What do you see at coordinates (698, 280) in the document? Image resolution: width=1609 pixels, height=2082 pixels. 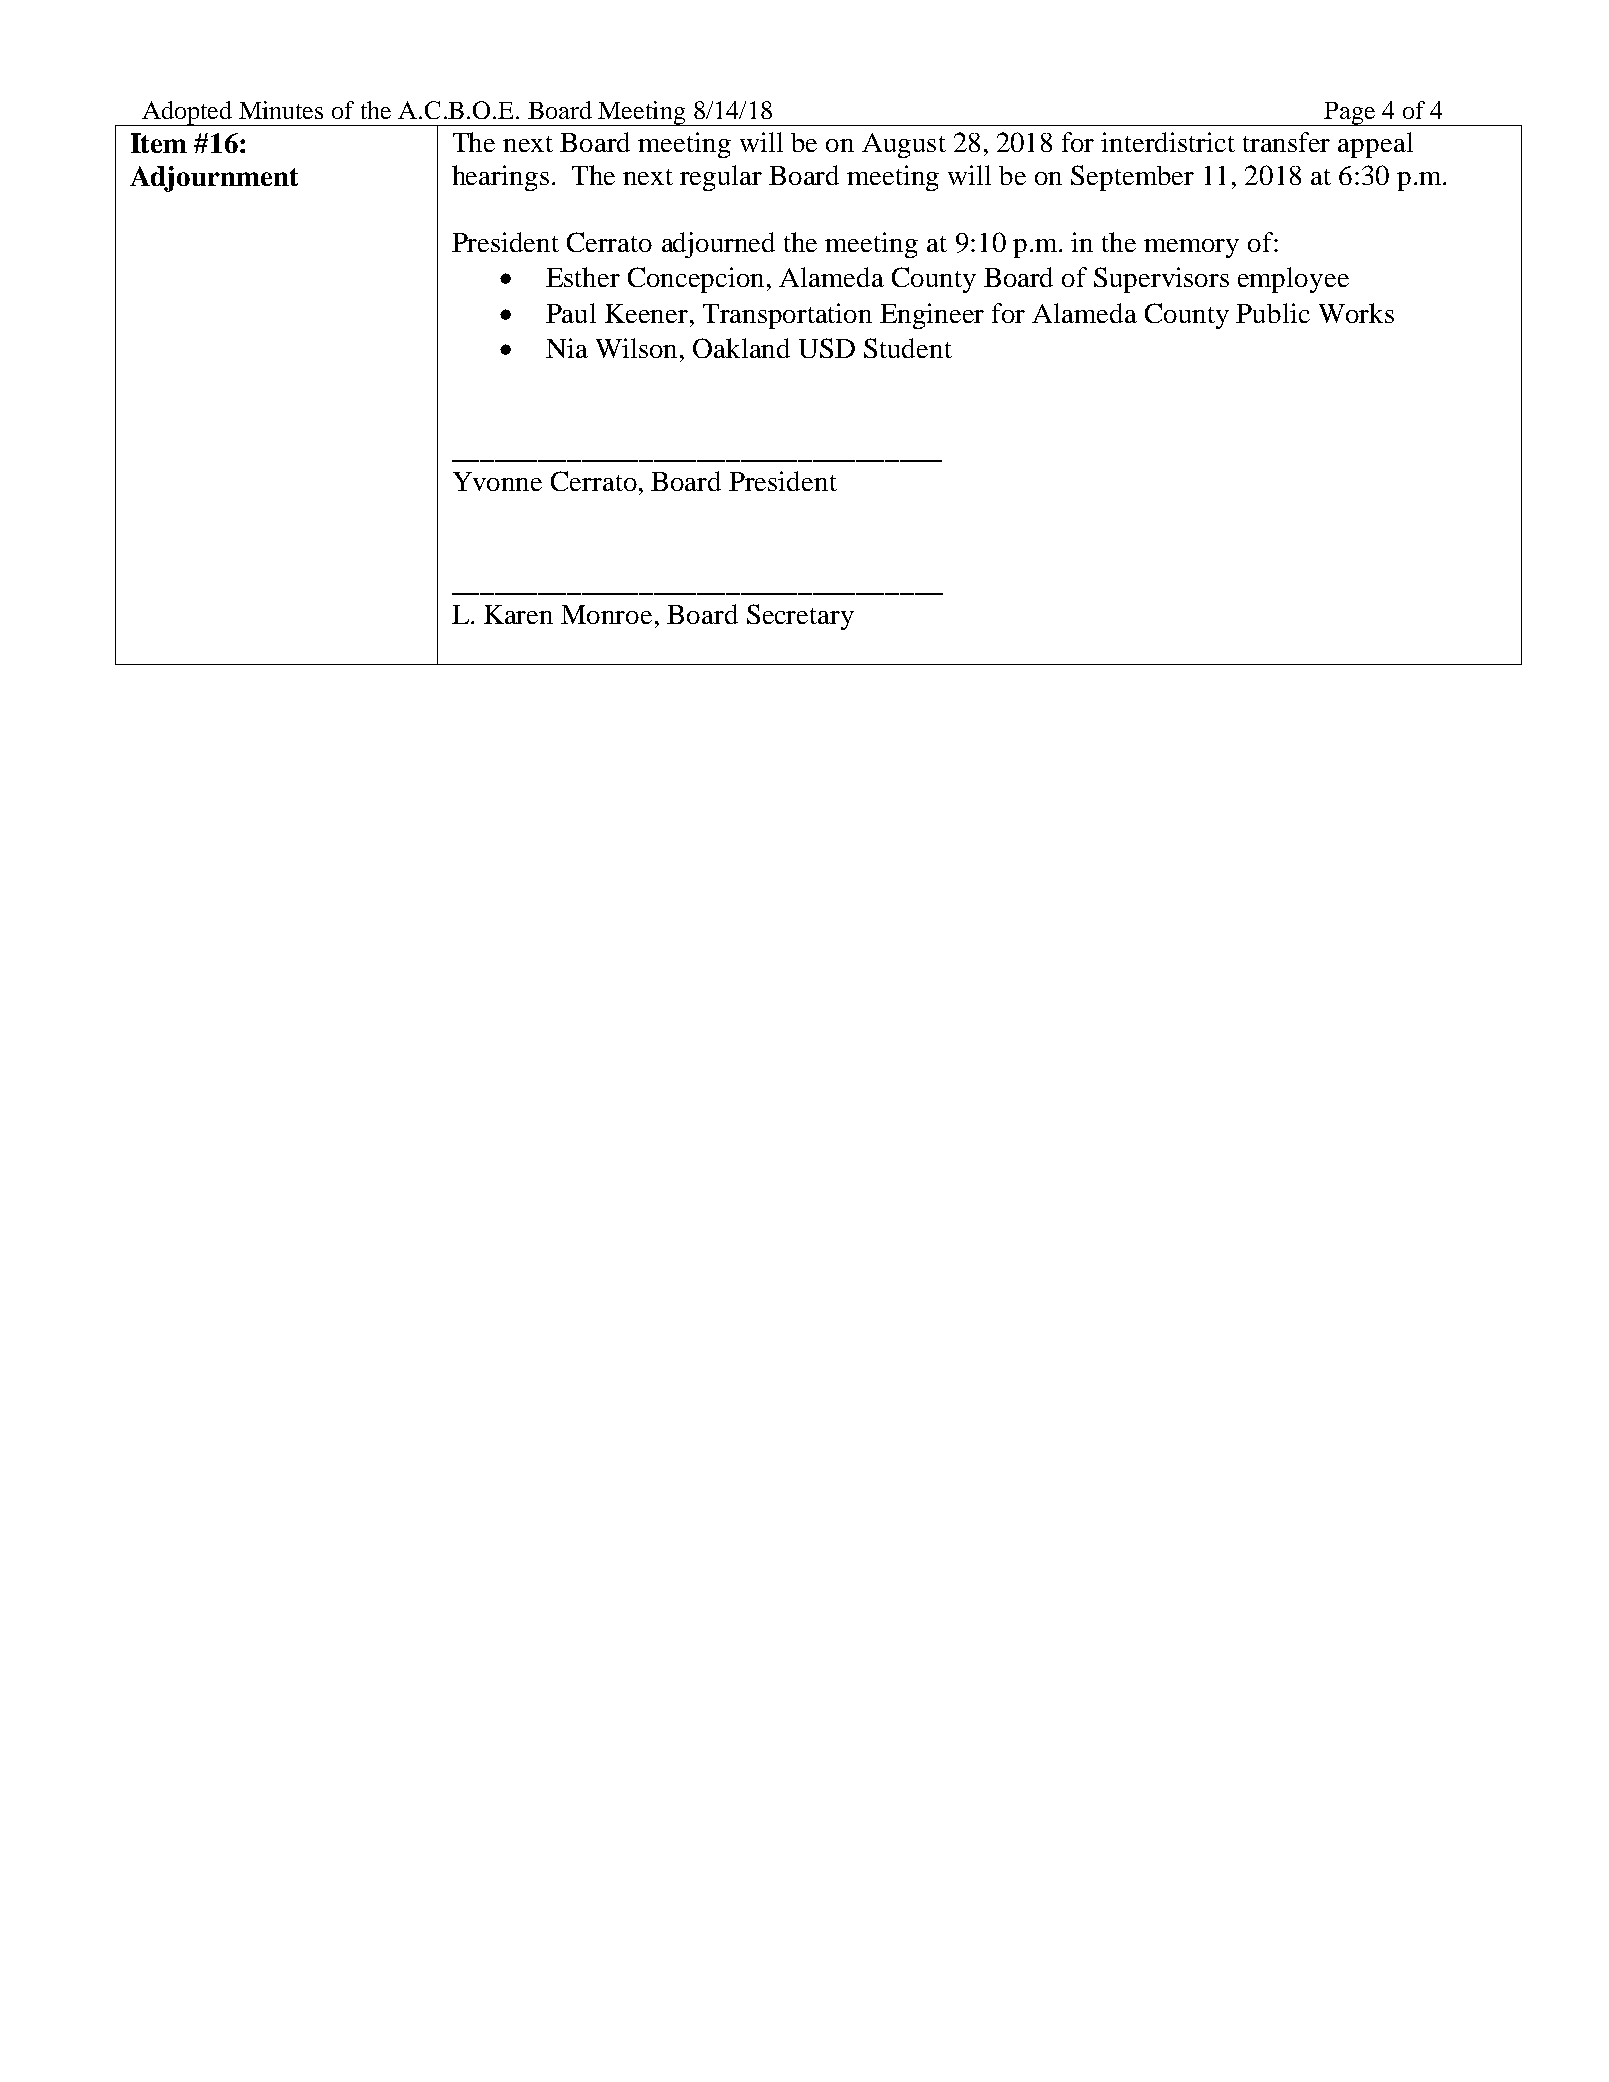 I see `Concepcion` at bounding box center [698, 280].
